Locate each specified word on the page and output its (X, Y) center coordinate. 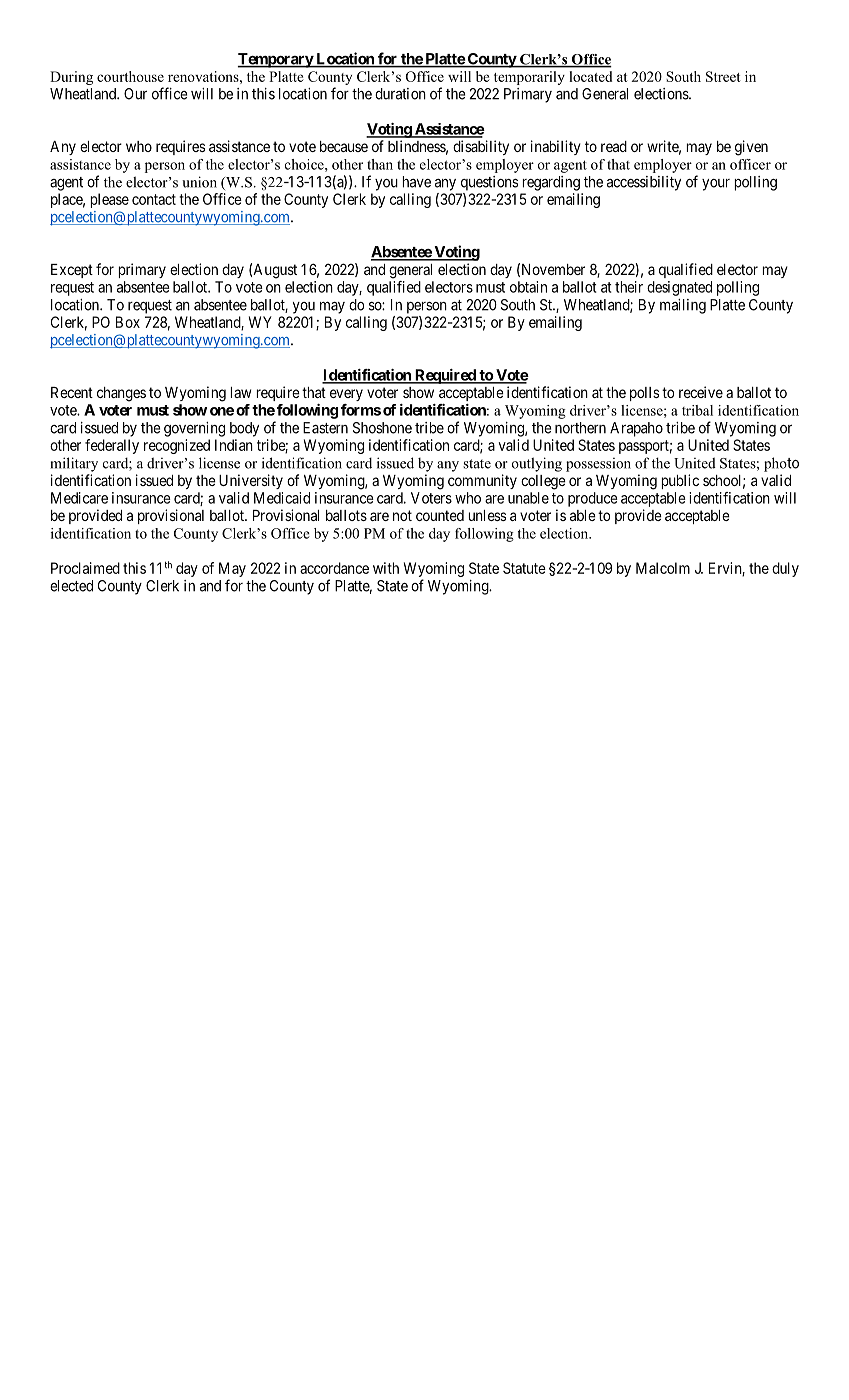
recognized (177, 446)
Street (723, 76)
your (716, 185)
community (482, 481)
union (199, 182)
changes (121, 394)
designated (679, 288)
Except (72, 271)
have (416, 182)
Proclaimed (85, 568)
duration (400, 94)
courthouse (130, 76)
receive (701, 392)
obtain (528, 287)
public (680, 481)
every (346, 395)
